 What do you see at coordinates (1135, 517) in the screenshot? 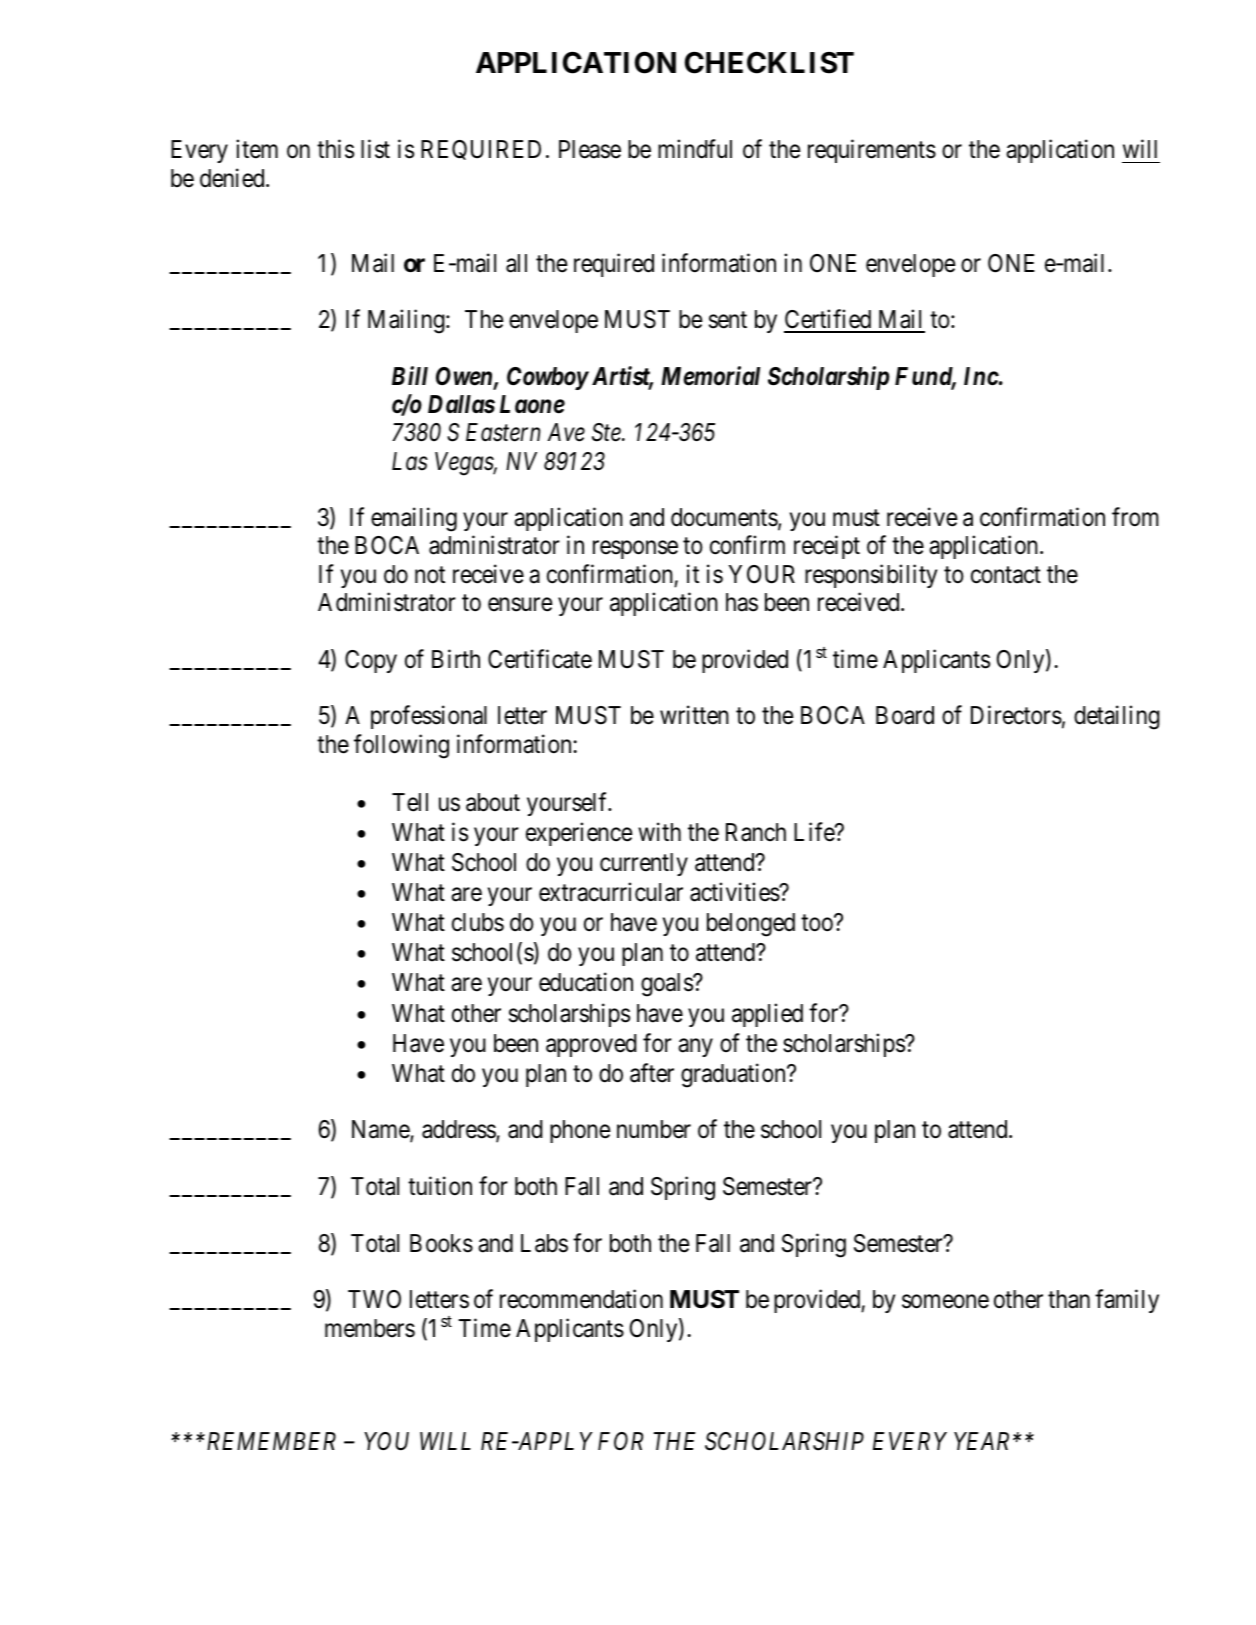
I see `from` at bounding box center [1135, 517].
